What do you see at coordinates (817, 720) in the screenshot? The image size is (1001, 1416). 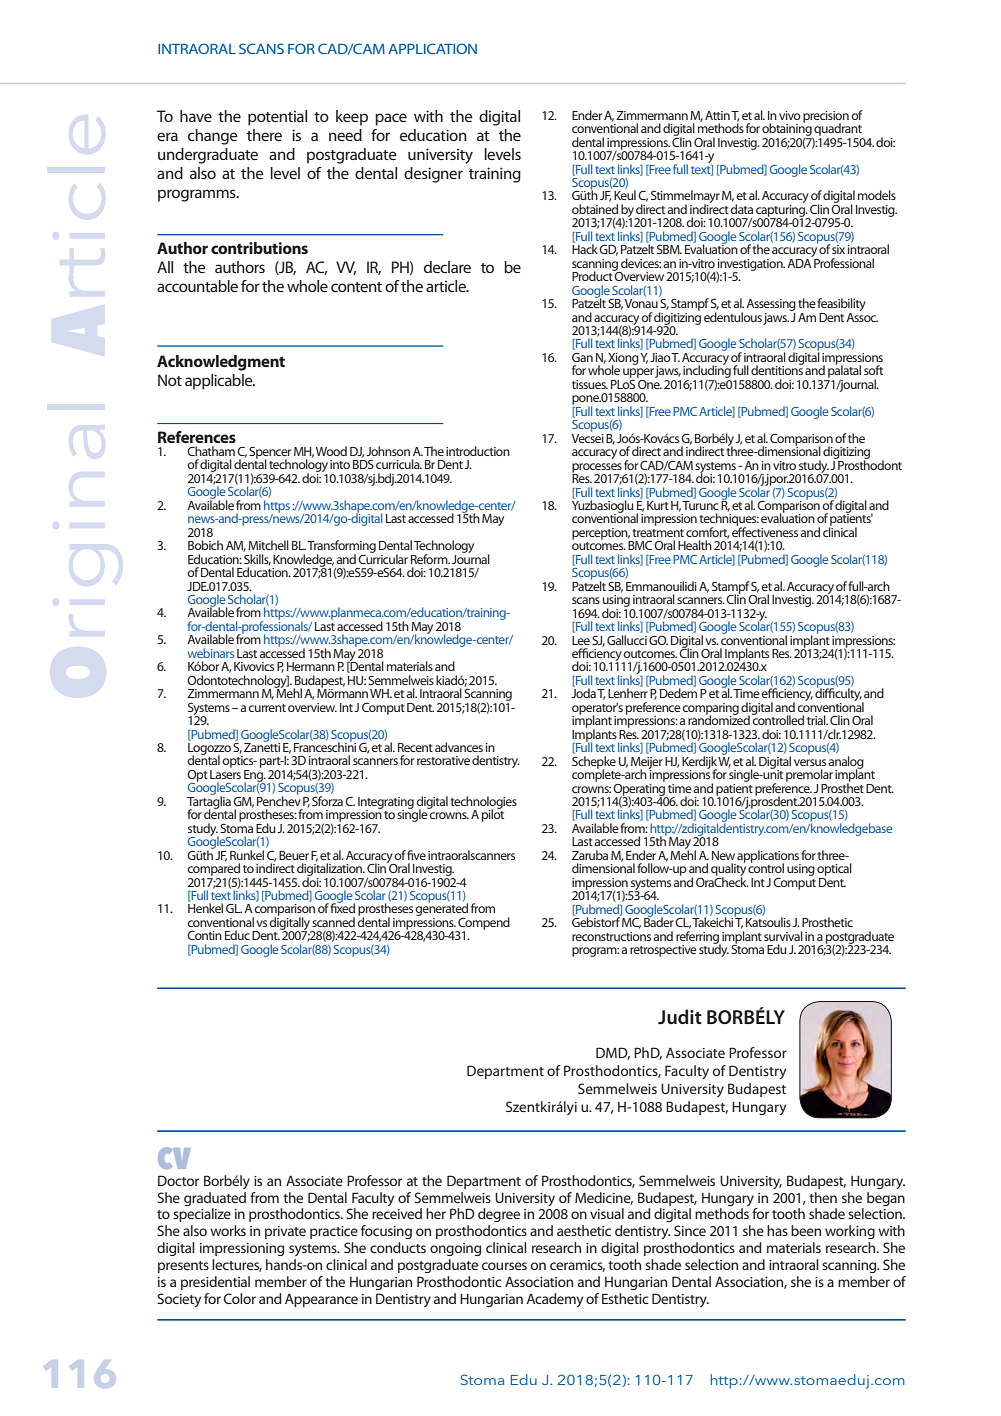 I see `trial` at bounding box center [817, 720].
